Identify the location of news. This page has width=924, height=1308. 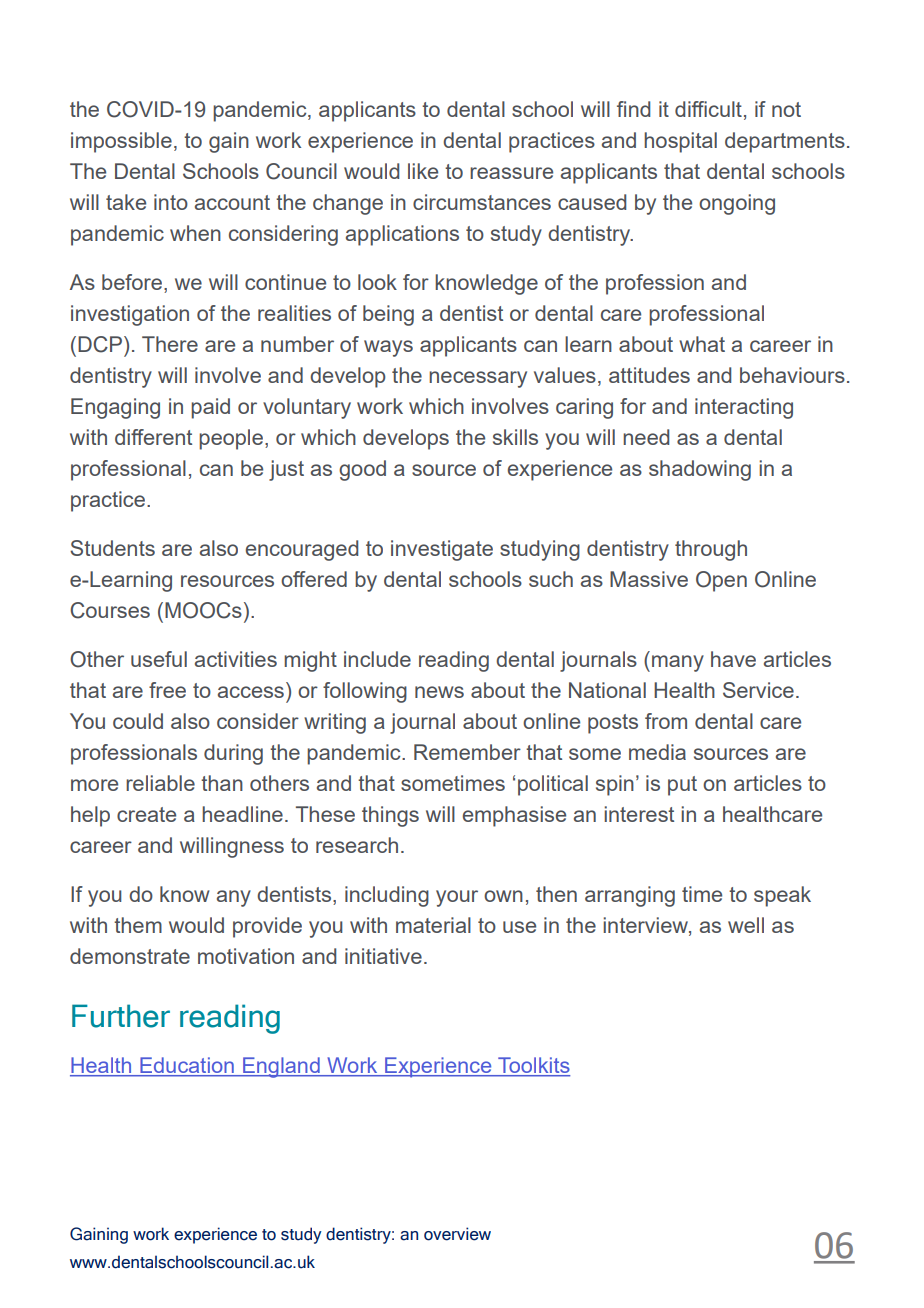
(439, 692).
